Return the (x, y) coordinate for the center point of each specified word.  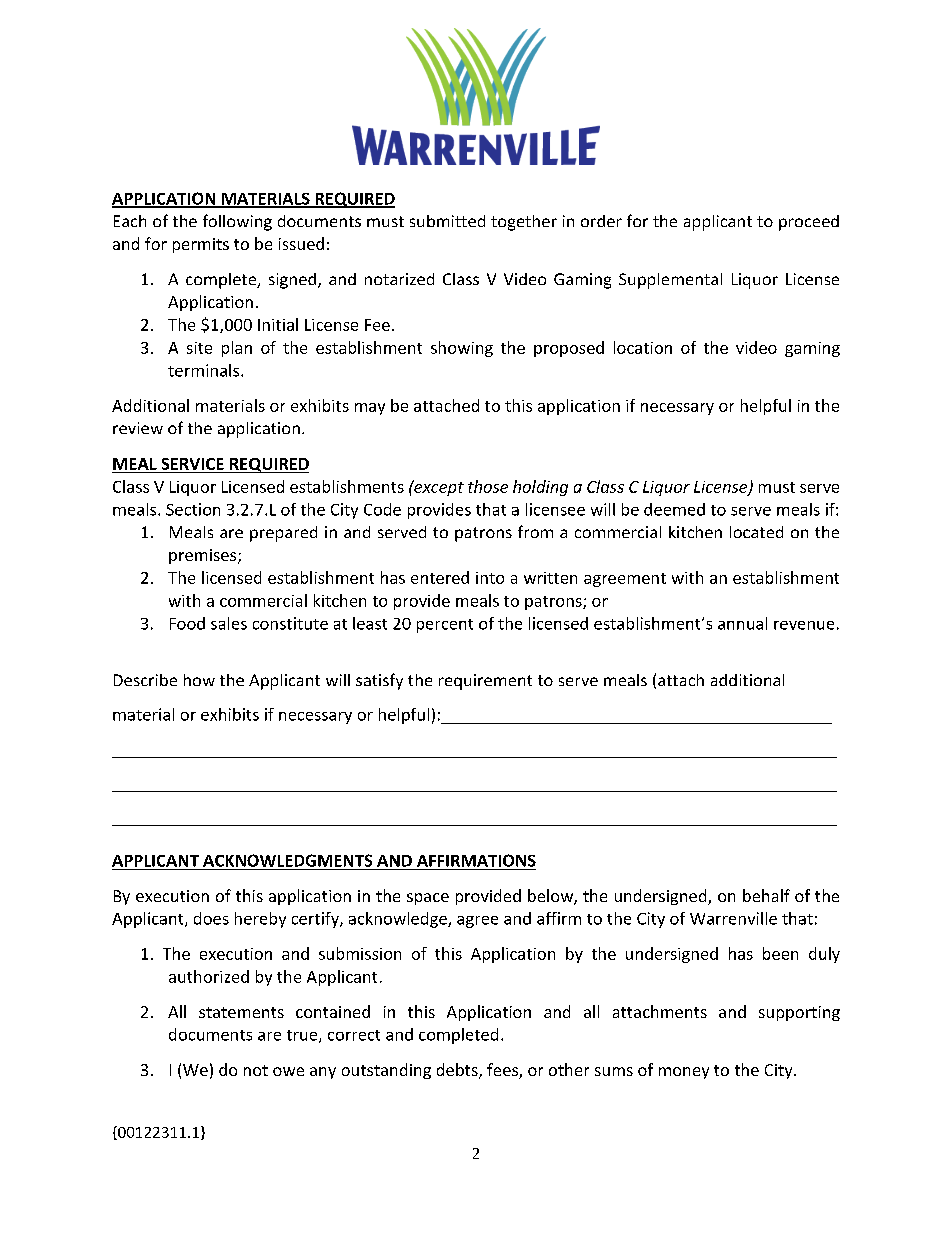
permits (201, 245)
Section (193, 509)
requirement (485, 682)
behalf (766, 895)
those (488, 486)
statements (241, 1012)
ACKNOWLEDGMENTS (287, 860)
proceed (809, 223)
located (756, 532)
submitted (447, 221)
